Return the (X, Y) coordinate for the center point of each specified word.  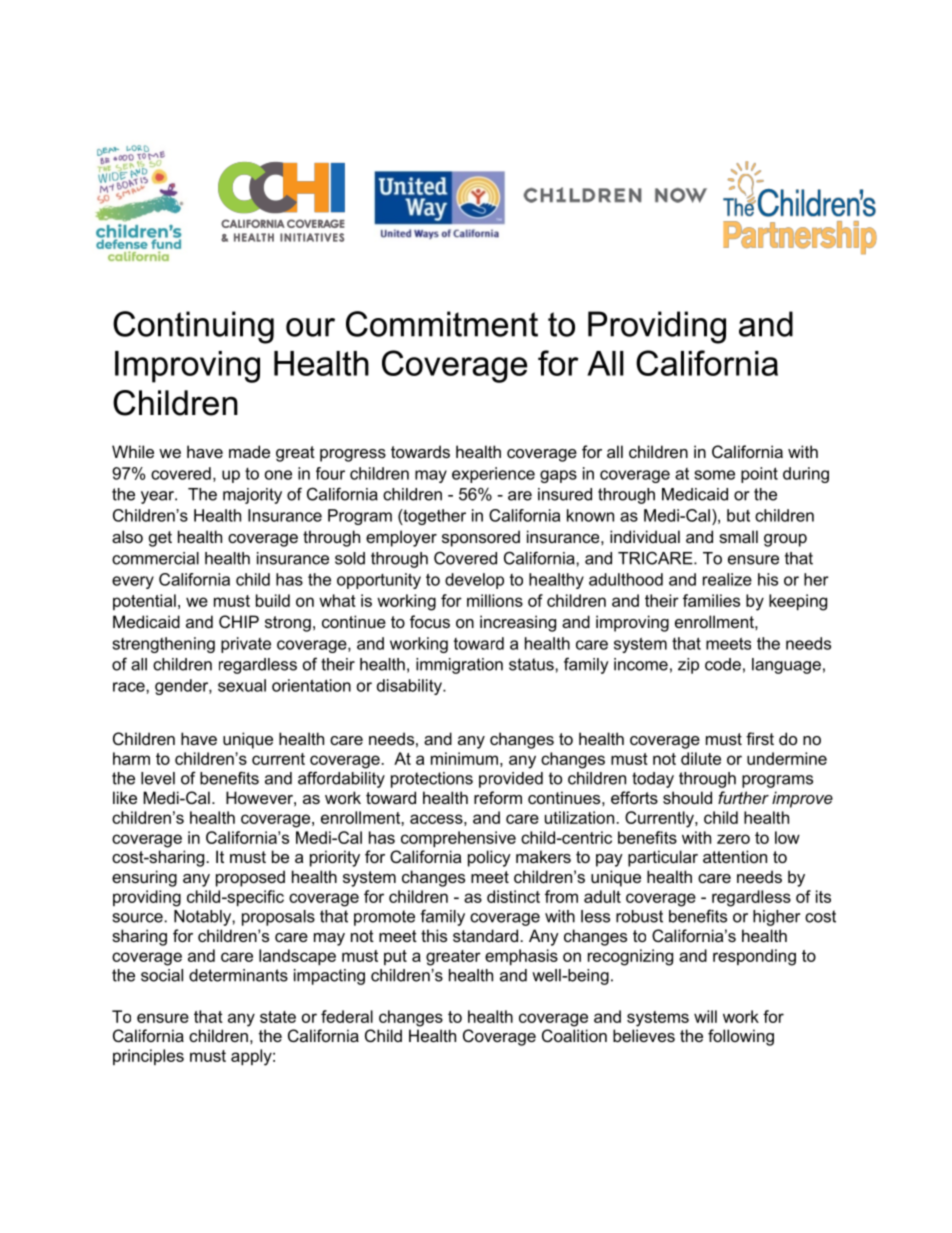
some (714, 475)
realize (727, 579)
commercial (155, 558)
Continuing (193, 327)
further (743, 797)
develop (474, 581)
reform (498, 797)
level (158, 778)
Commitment (442, 324)
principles (148, 1057)
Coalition (574, 1035)
